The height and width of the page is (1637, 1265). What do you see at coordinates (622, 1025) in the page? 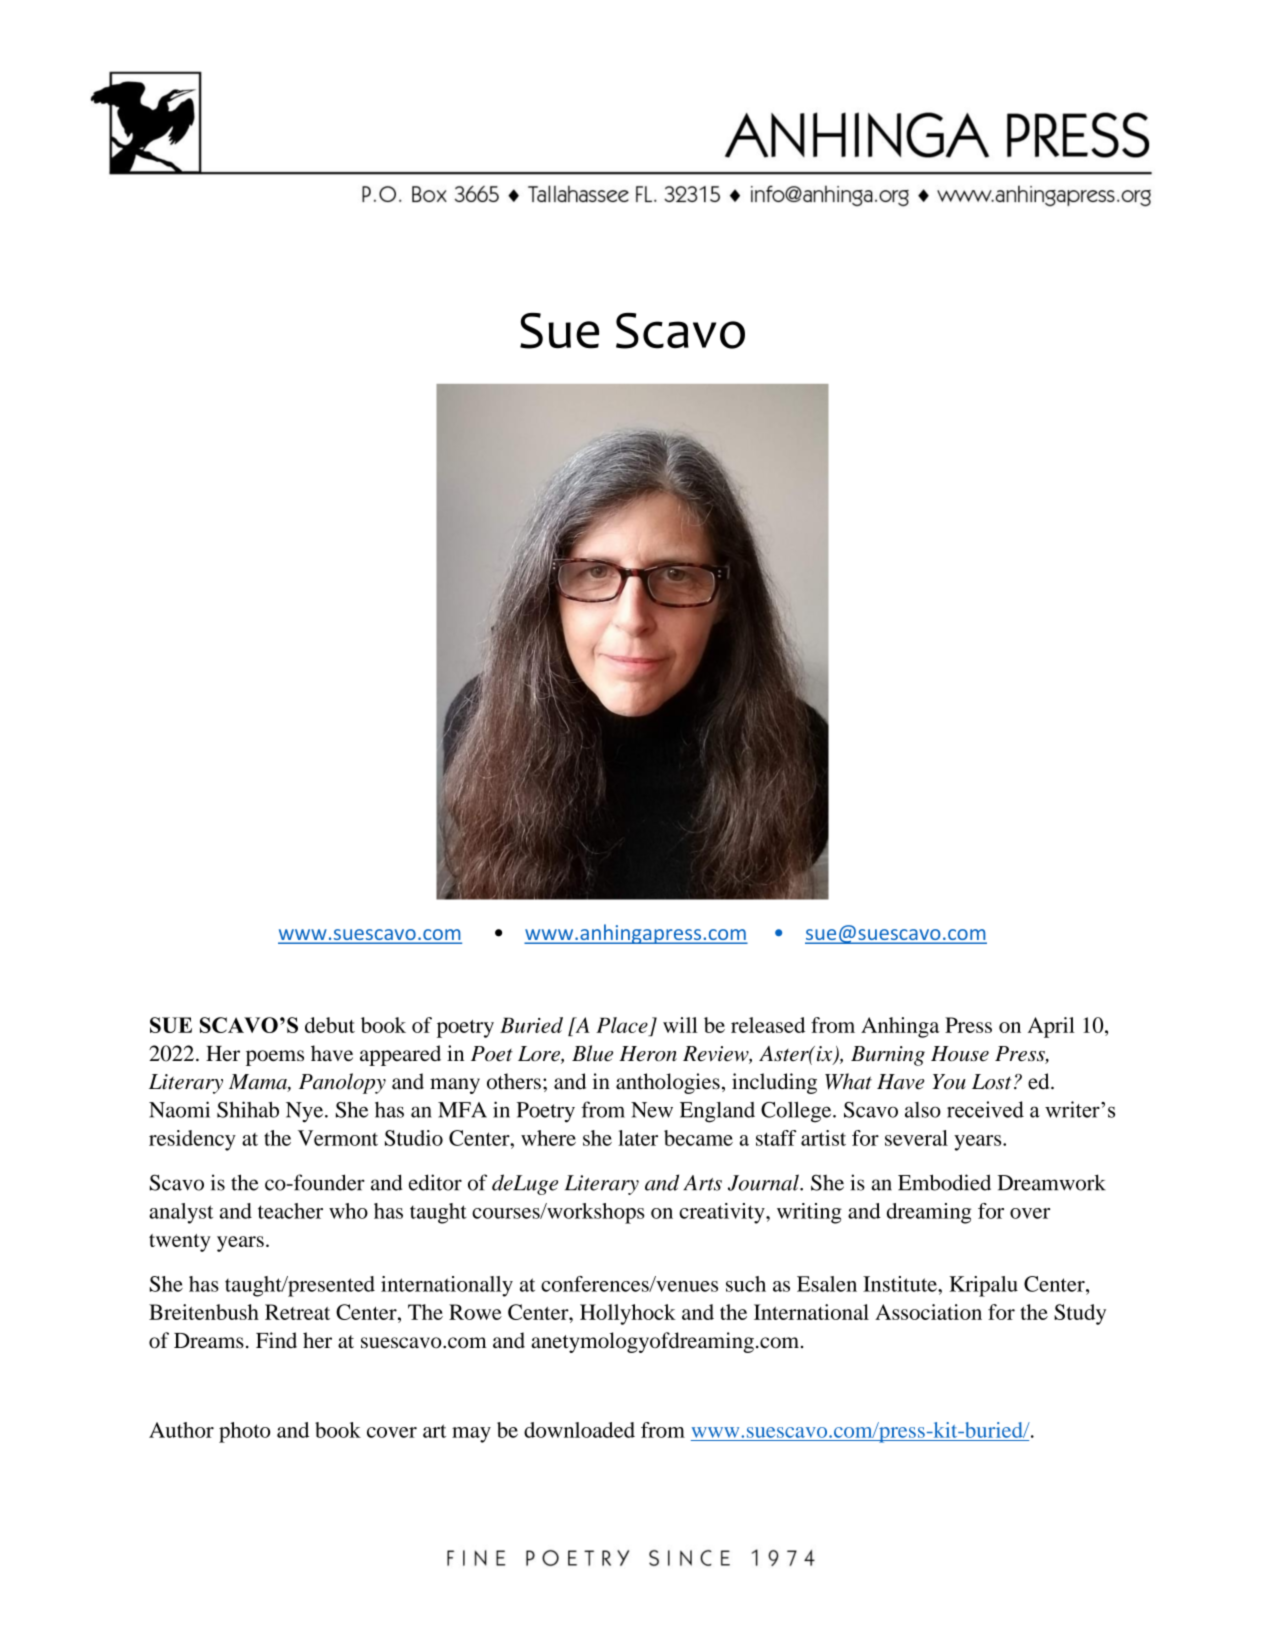
I see `Place` at bounding box center [622, 1025].
